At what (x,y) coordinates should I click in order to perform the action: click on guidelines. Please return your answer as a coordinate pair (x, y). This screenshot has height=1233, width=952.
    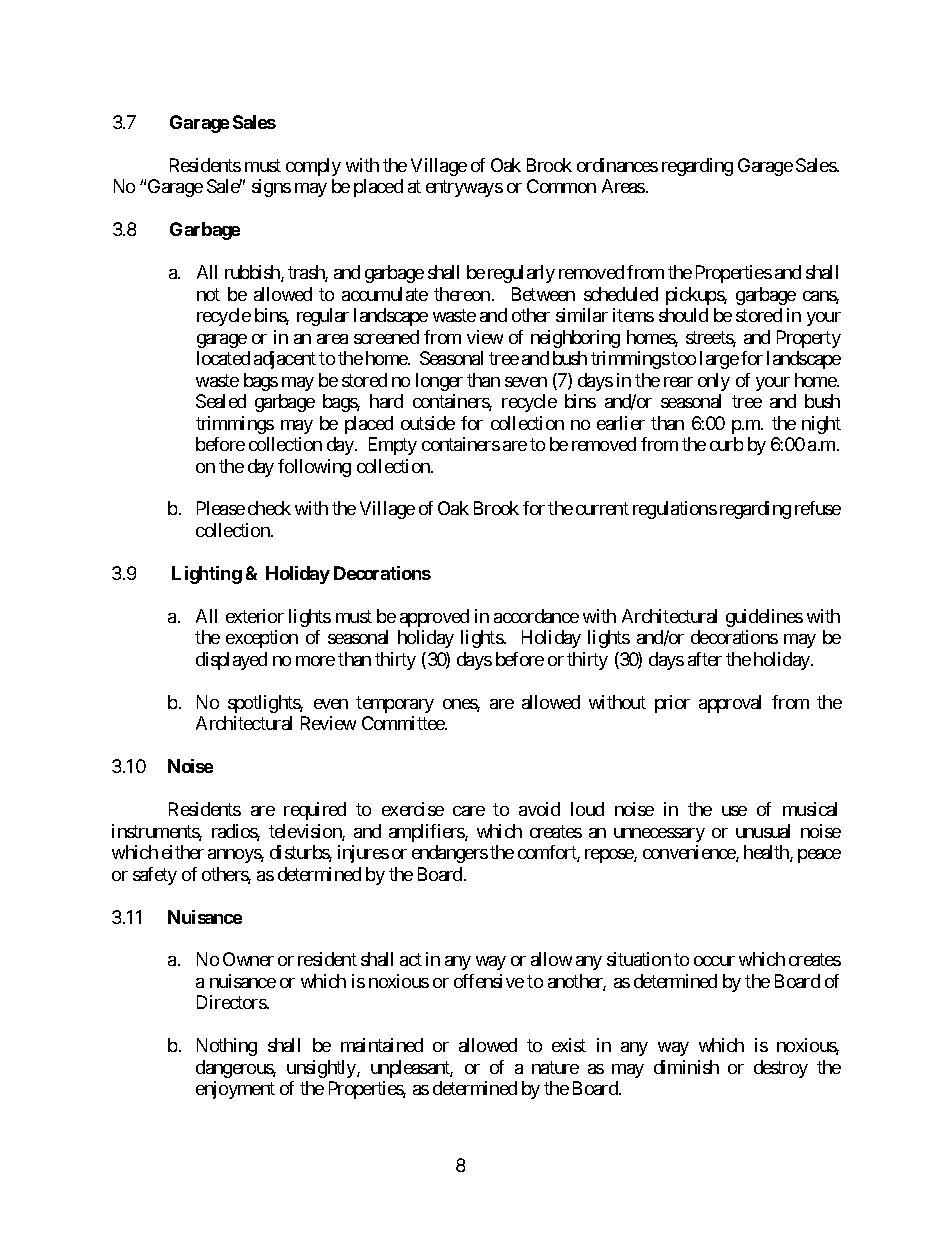
    Looking at the image, I should click on (764, 618).
